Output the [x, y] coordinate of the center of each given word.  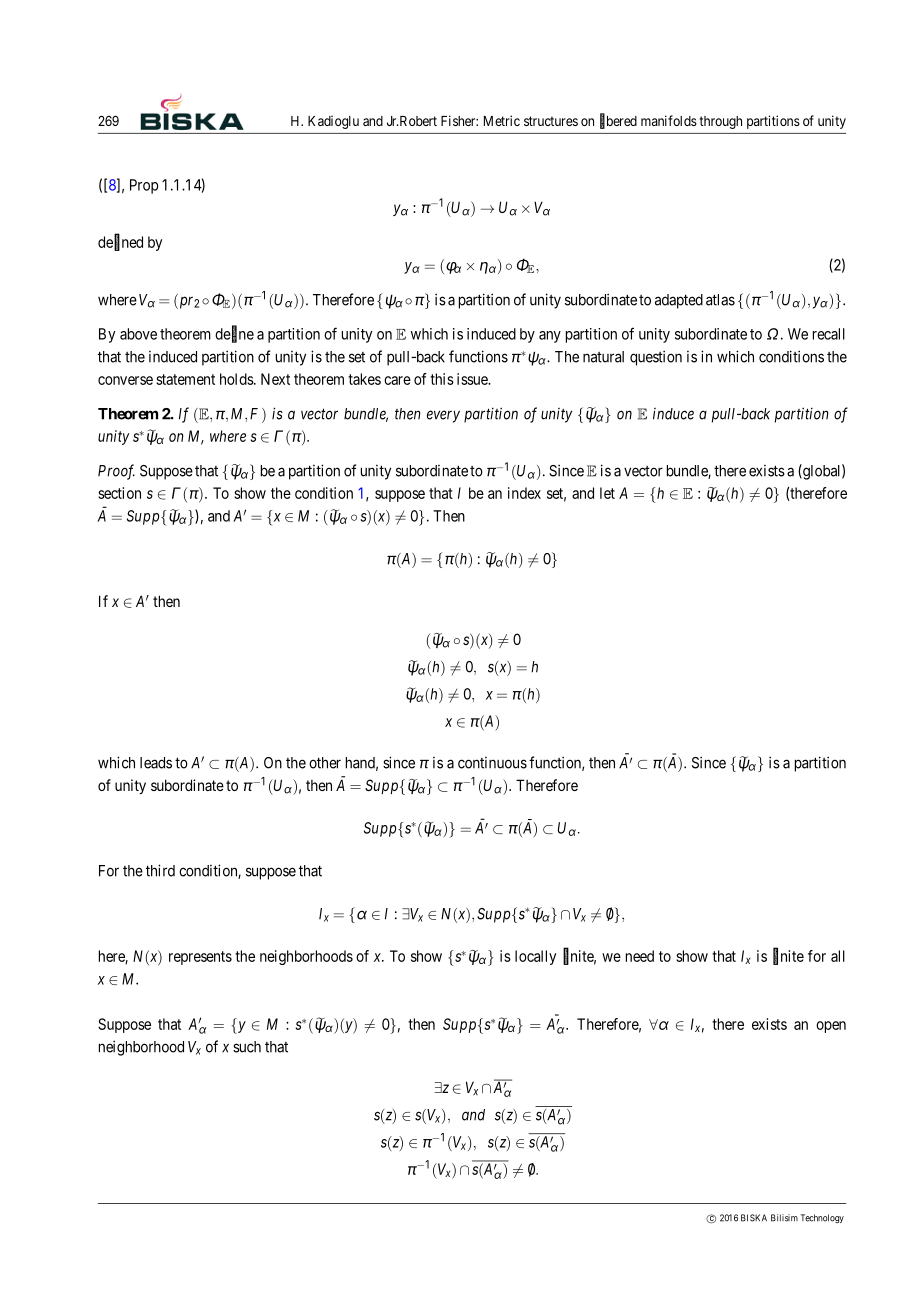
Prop [144, 186]
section [119, 493]
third [160, 870]
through [720, 122]
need [640, 956]
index [524, 493]
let [607, 493]
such [247, 1047]
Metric [502, 120]
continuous [492, 763]
